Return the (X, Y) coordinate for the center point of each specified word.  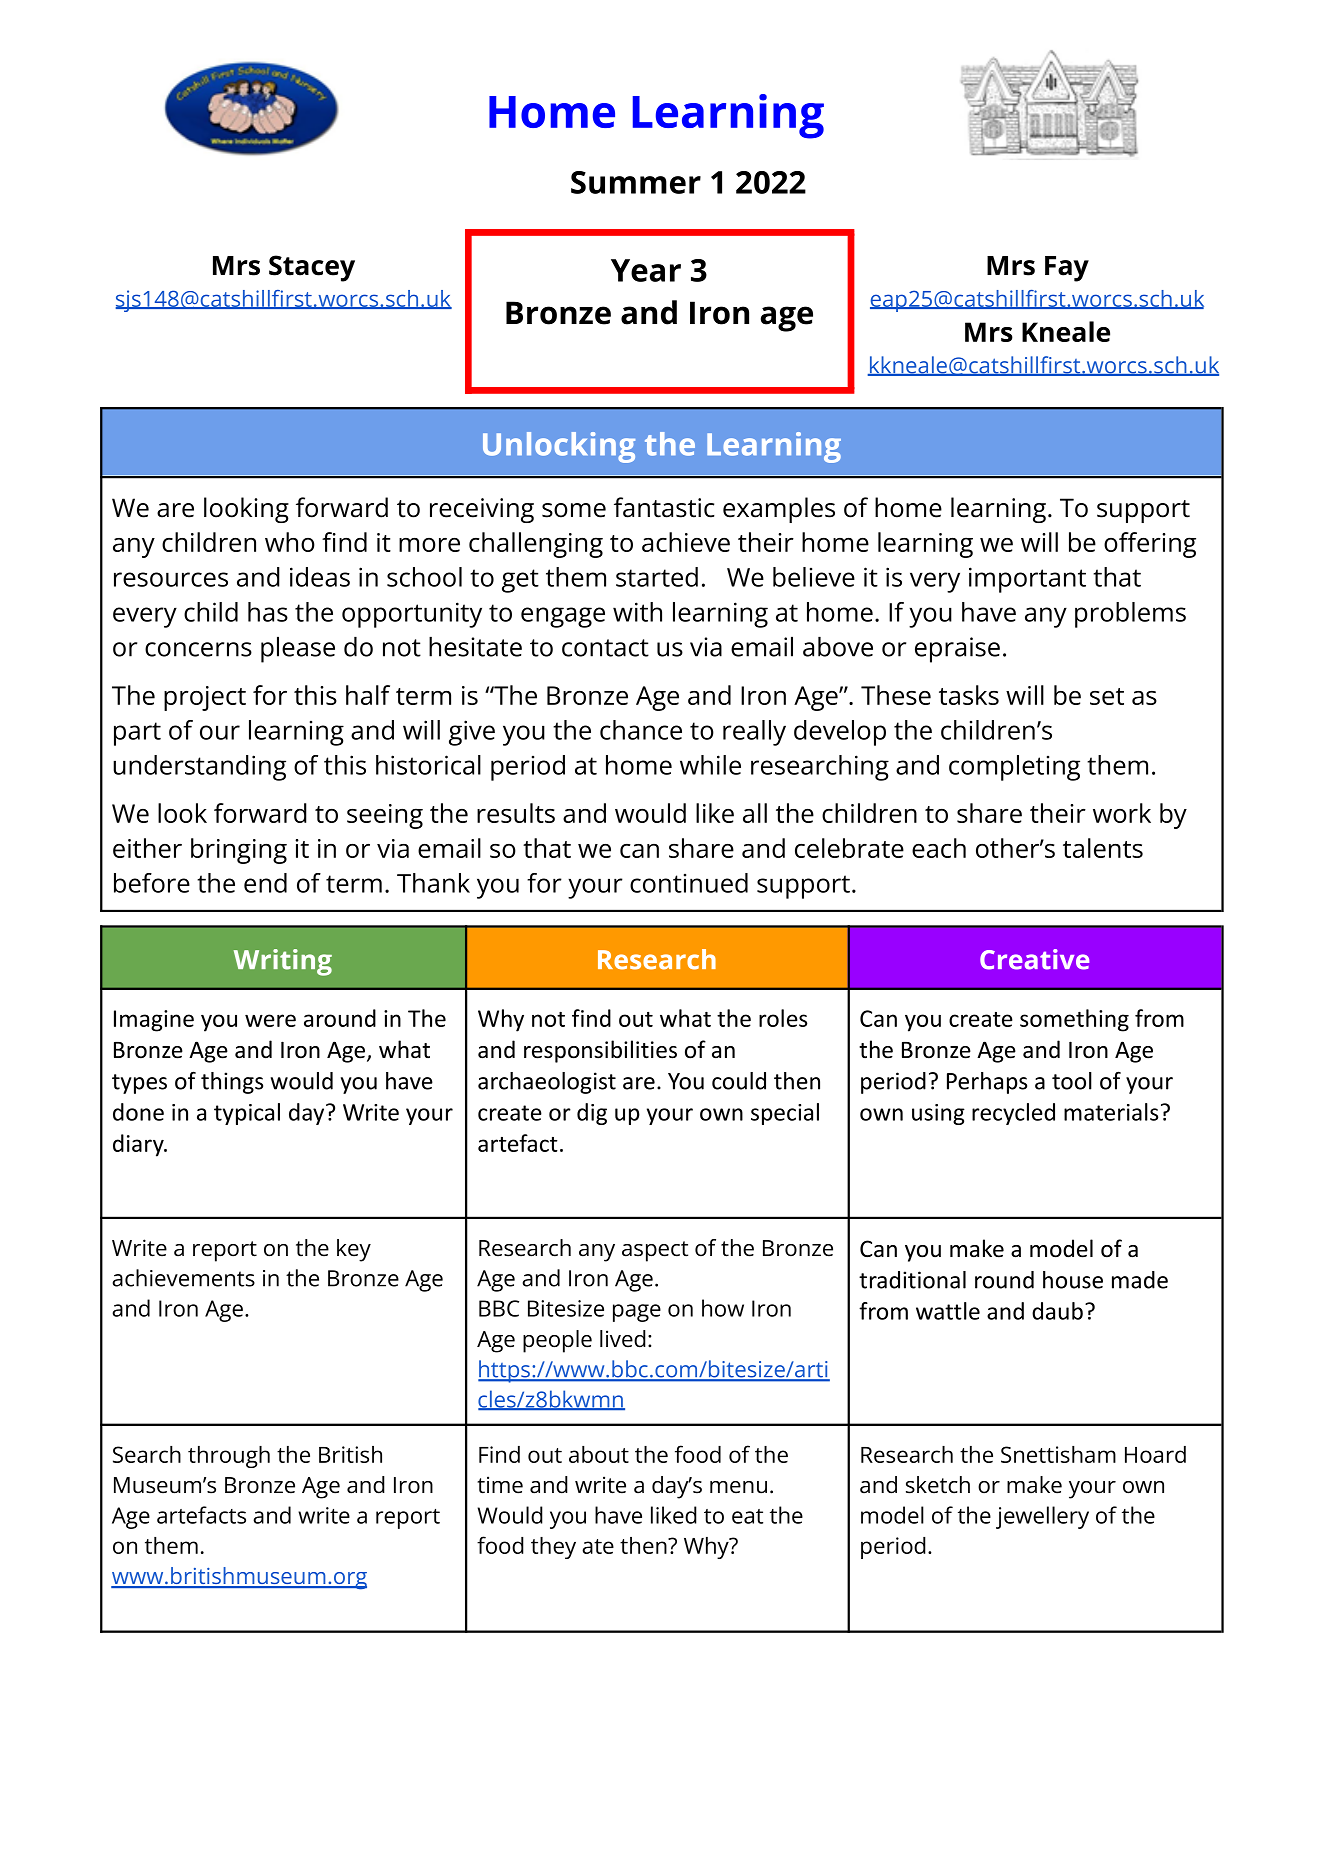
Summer (636, 182)
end (265, 883)
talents (1103, 848)
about (599, 1454)
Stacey (312, 268)
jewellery (1042, 1517)
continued (689, 883)
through (229, 1457)
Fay (1067, 269)
